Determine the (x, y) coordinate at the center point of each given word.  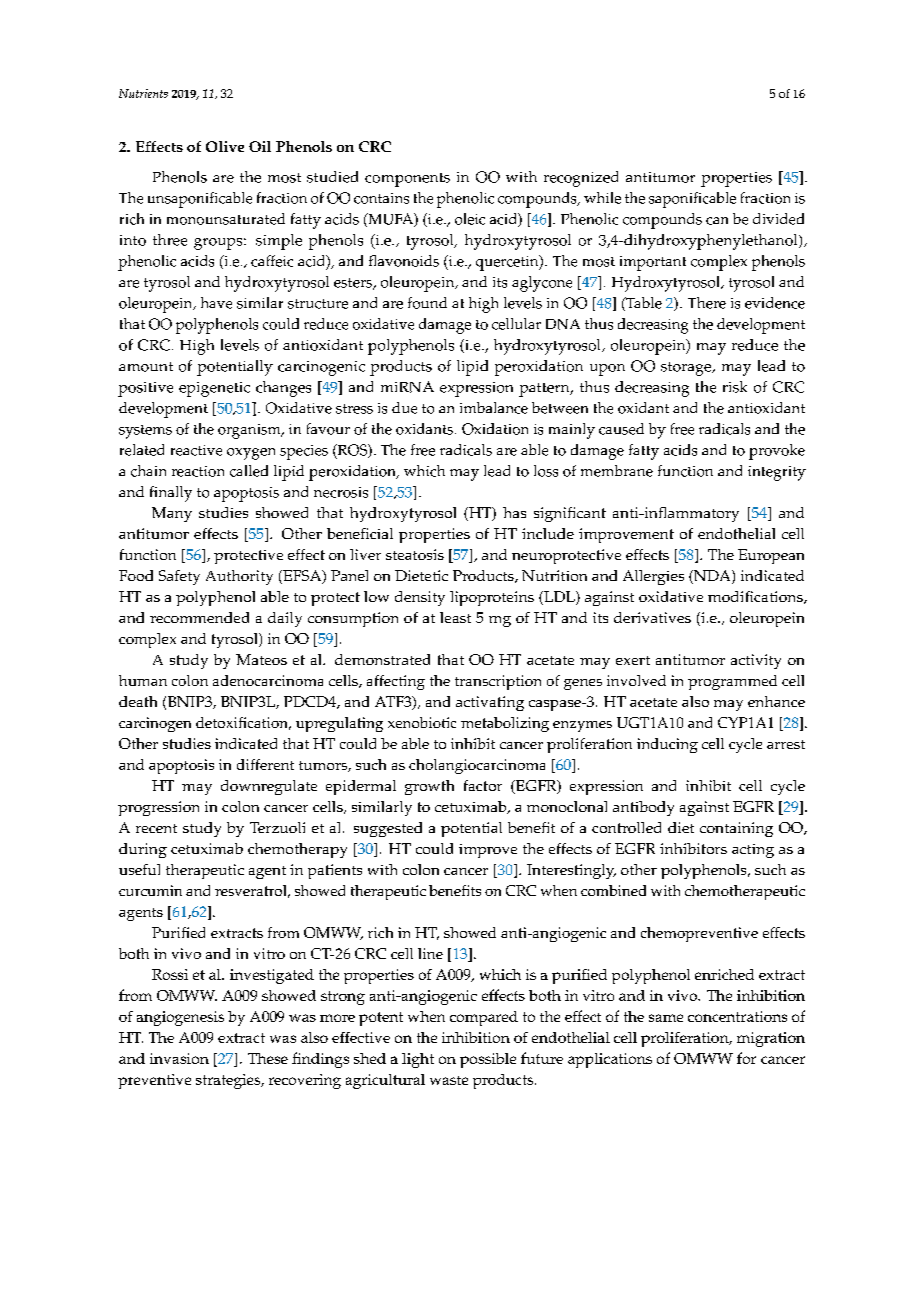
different (265, 764)
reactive (196, 450)
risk (735, 387)
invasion (179, 1058)
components (407, 180)
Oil (260, 146)
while (602, 198)
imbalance (494, 408)
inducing (667, 745)
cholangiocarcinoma (477, 766)
